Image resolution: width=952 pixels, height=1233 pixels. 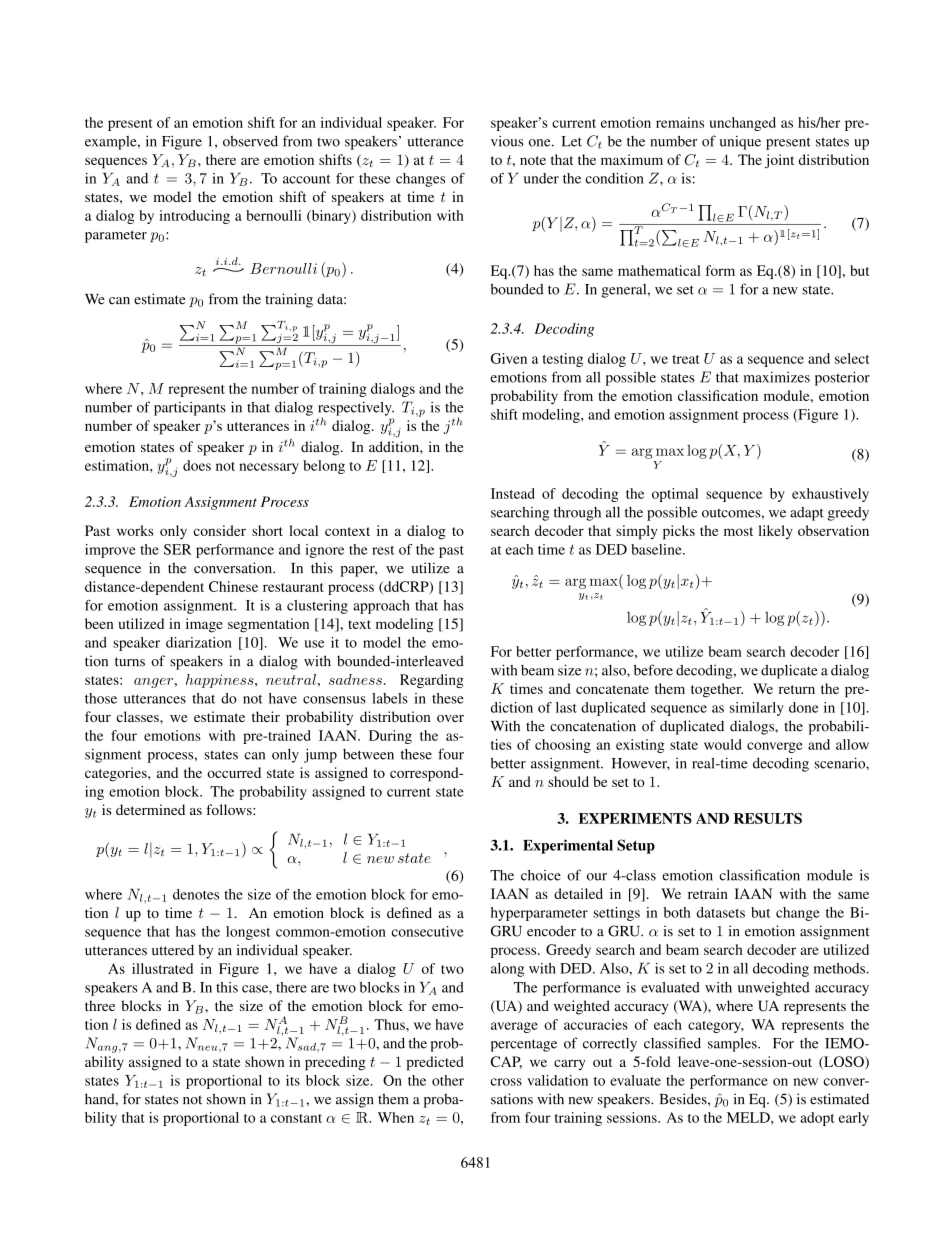 I want to click on joint, so click(x=779, y=161).
